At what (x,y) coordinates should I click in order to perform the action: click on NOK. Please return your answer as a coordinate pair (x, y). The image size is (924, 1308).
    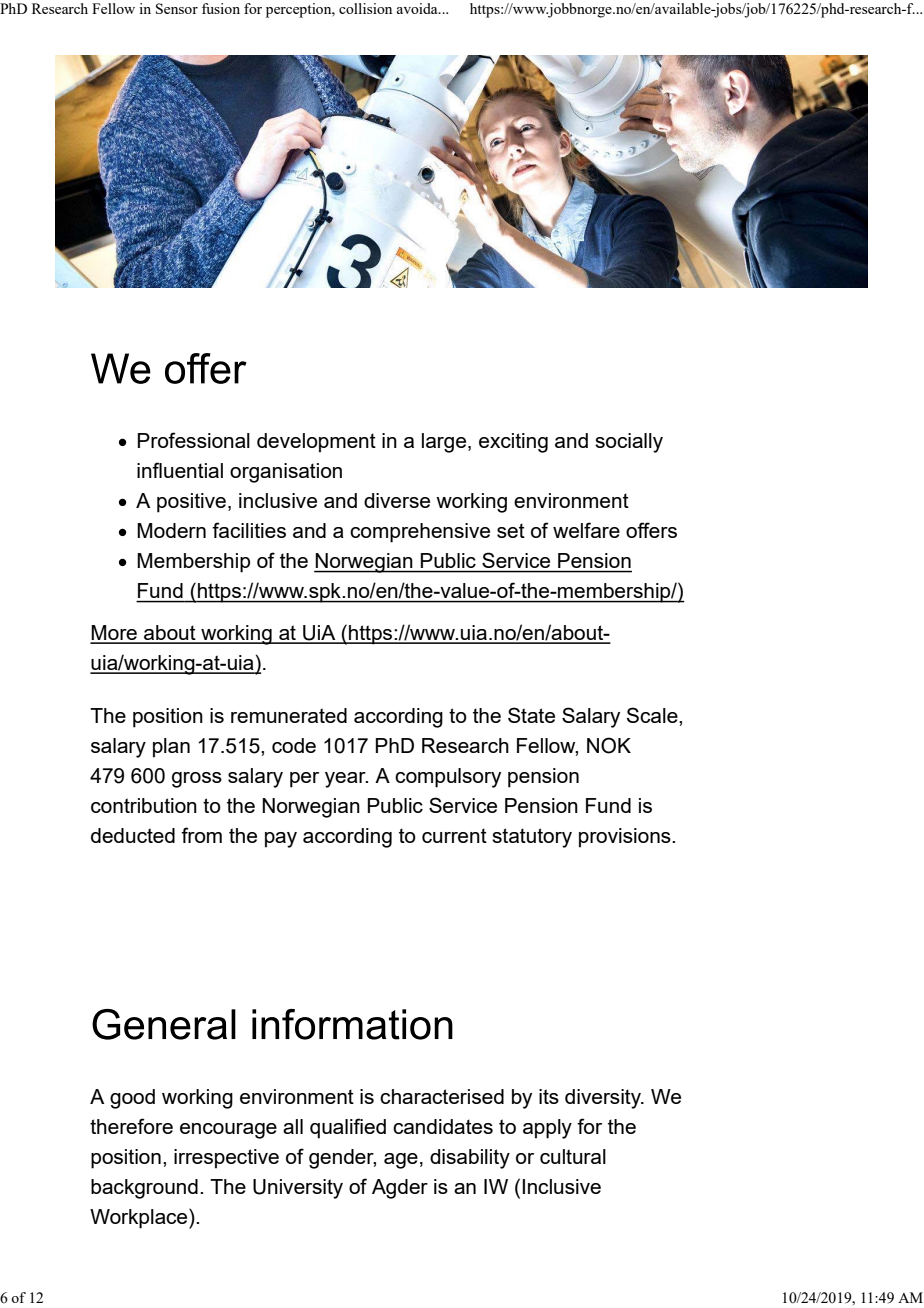
    Looking at the image, I should click on (609, 745).
